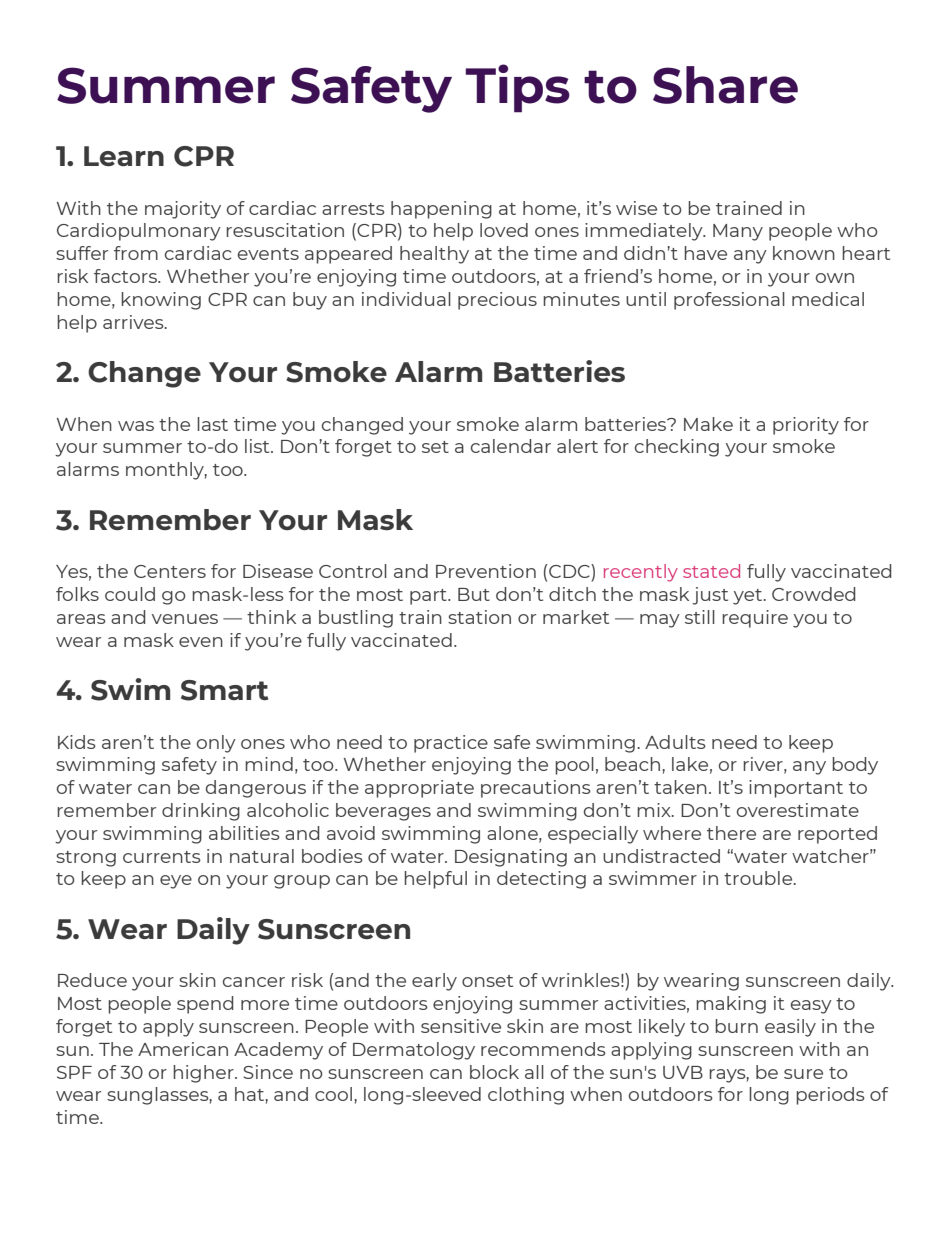 The height and width of the screenshot is (1233, 952). I want to click on yet, so click(749, 597).
